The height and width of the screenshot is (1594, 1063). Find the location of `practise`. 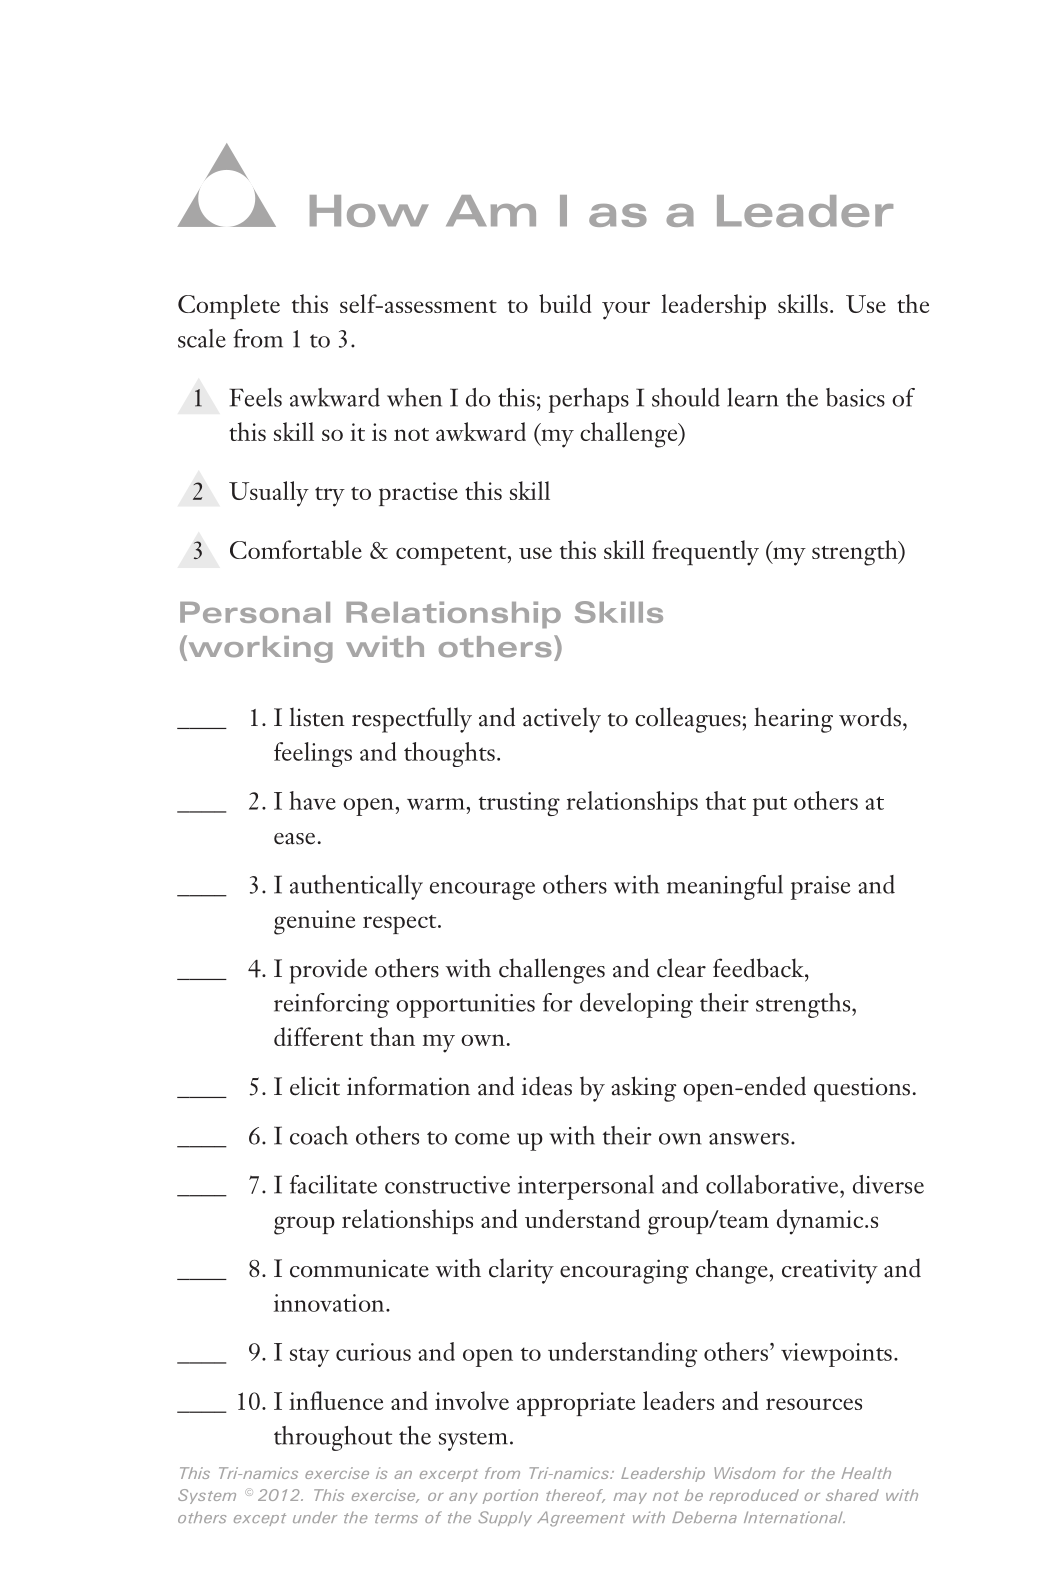

practise is located at coordinates (418, 494).
